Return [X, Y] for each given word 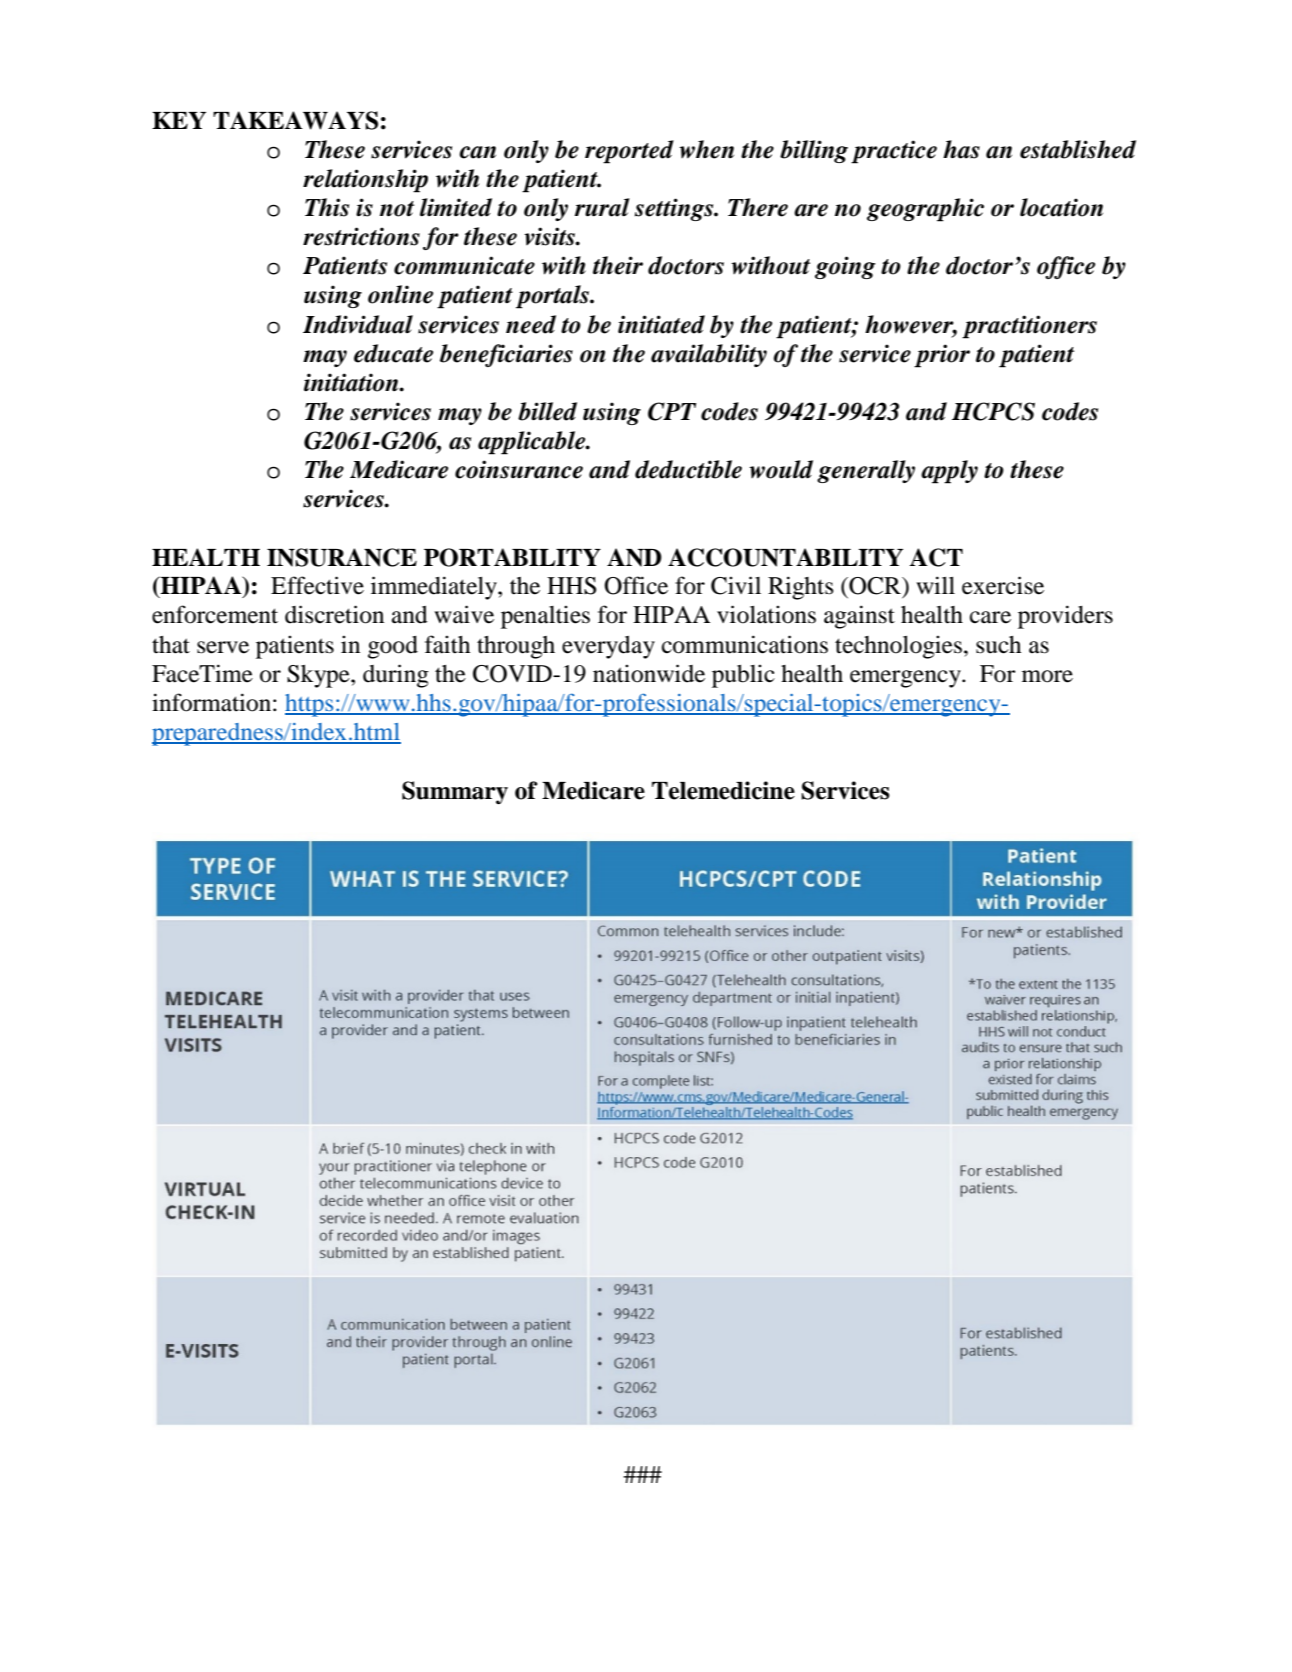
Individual [358, 324]
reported [629, 152]
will [935, 585]
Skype [319, 676]
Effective [317, 585]
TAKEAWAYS [295, 120]
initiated [661, 324]
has [961, 149]
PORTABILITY [512, 557]
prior [942, 356]
